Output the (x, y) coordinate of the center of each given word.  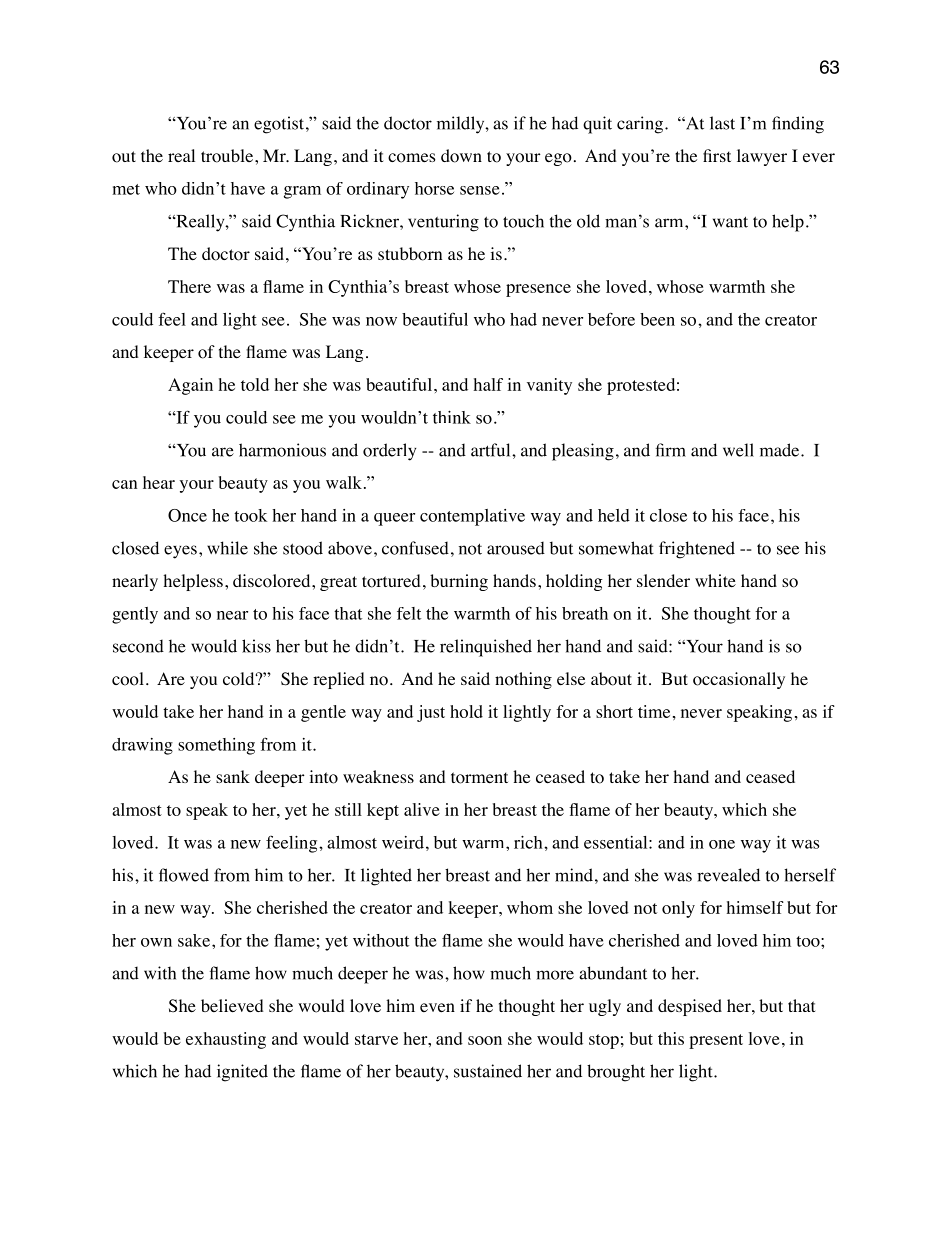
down (461, 156)
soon (485, 1040)
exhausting (226, 1040)
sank (233, 776)
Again (190, 386)
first (717, 155)
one (722, 844)
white (715, 580)
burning (459, 582)
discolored (273, 581)
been (657, 319)
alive (422, 809)
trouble (228, 156)
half (488, 384)
